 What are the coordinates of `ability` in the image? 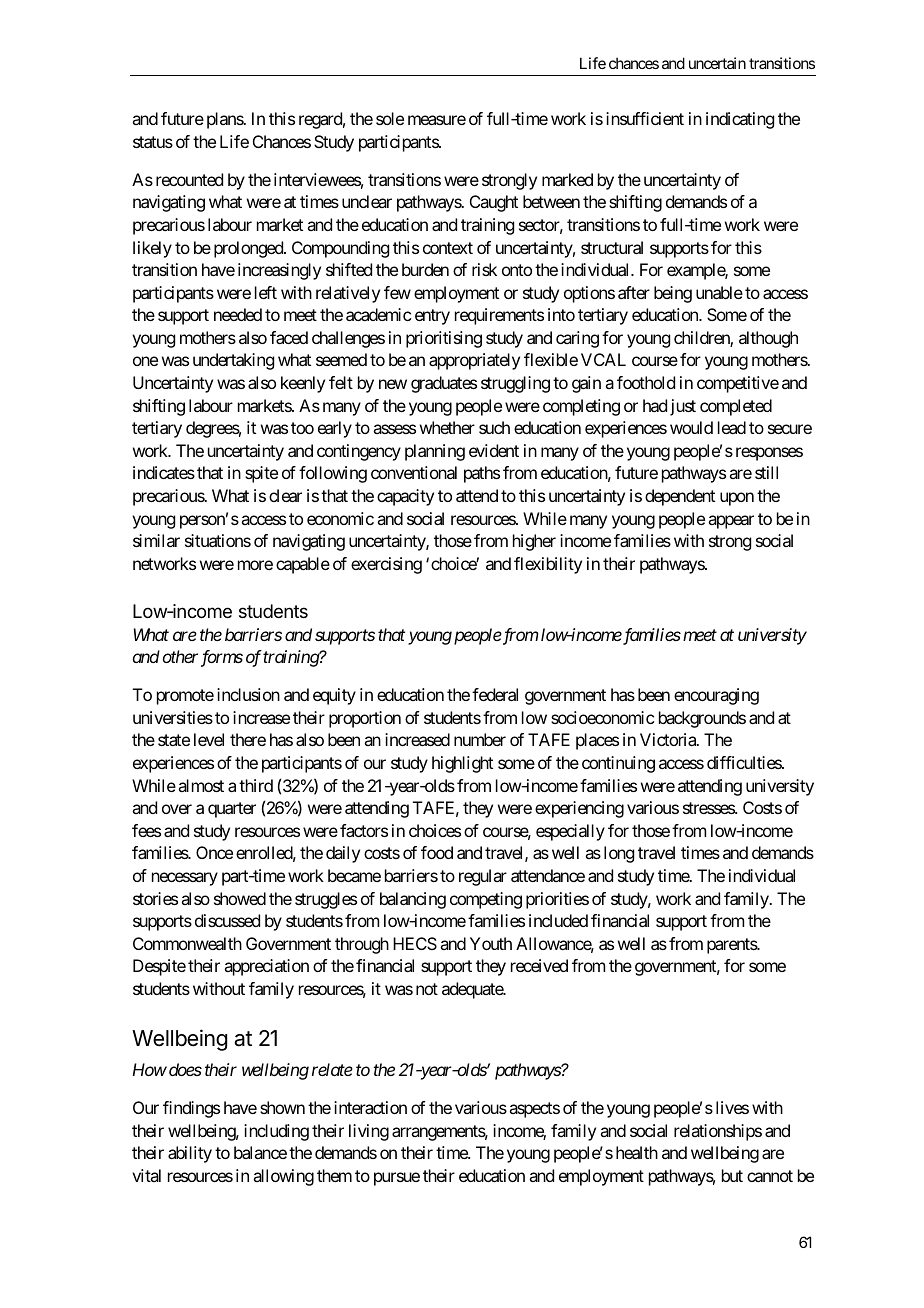 It's located at (190, 1154).
